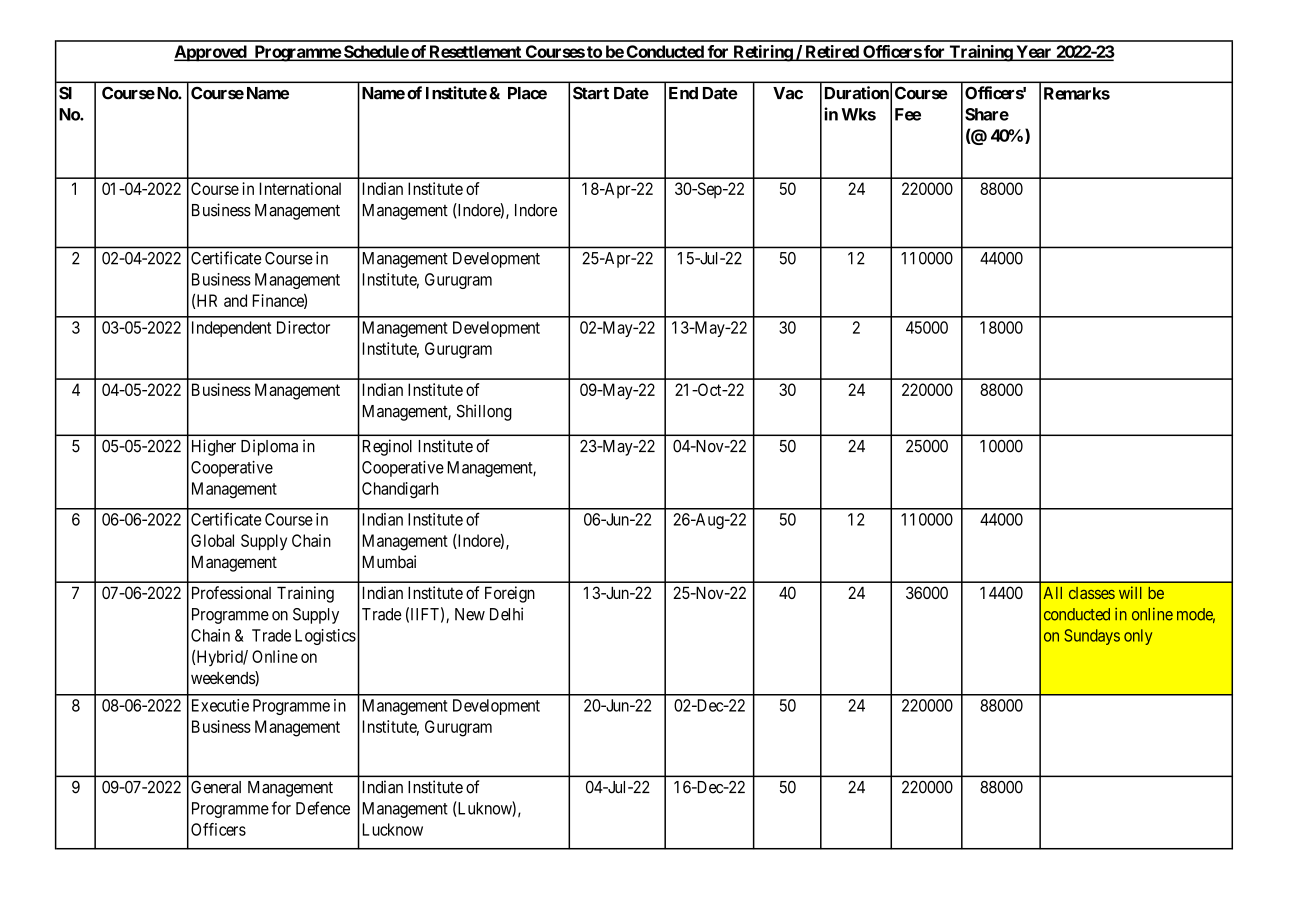 This screenshot has width=1308, height=924. Describe the element at coordinates (506, 614) in the screenshot. I see `Delhi` at that location.
